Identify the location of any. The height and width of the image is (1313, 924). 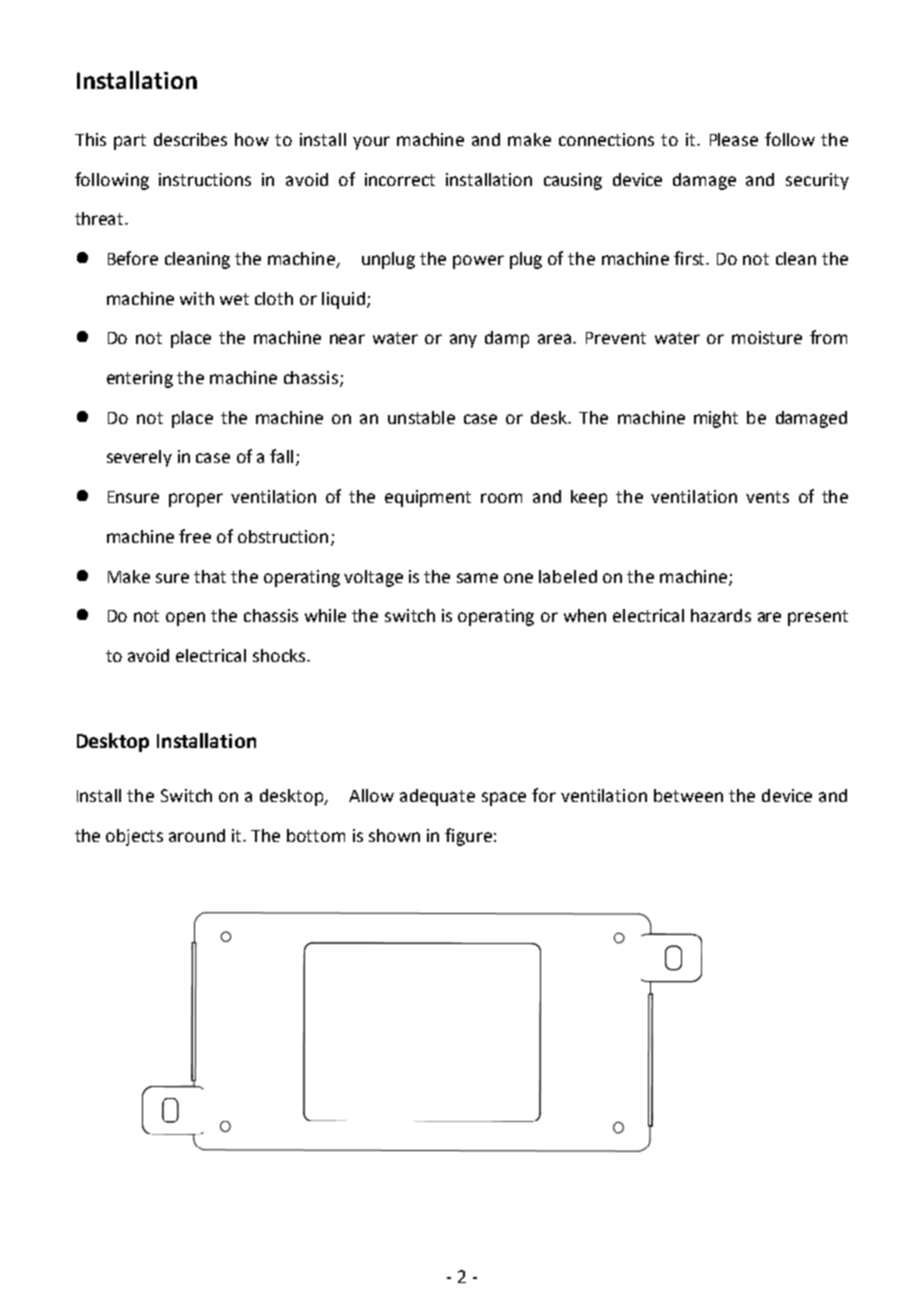
(463, 341).
